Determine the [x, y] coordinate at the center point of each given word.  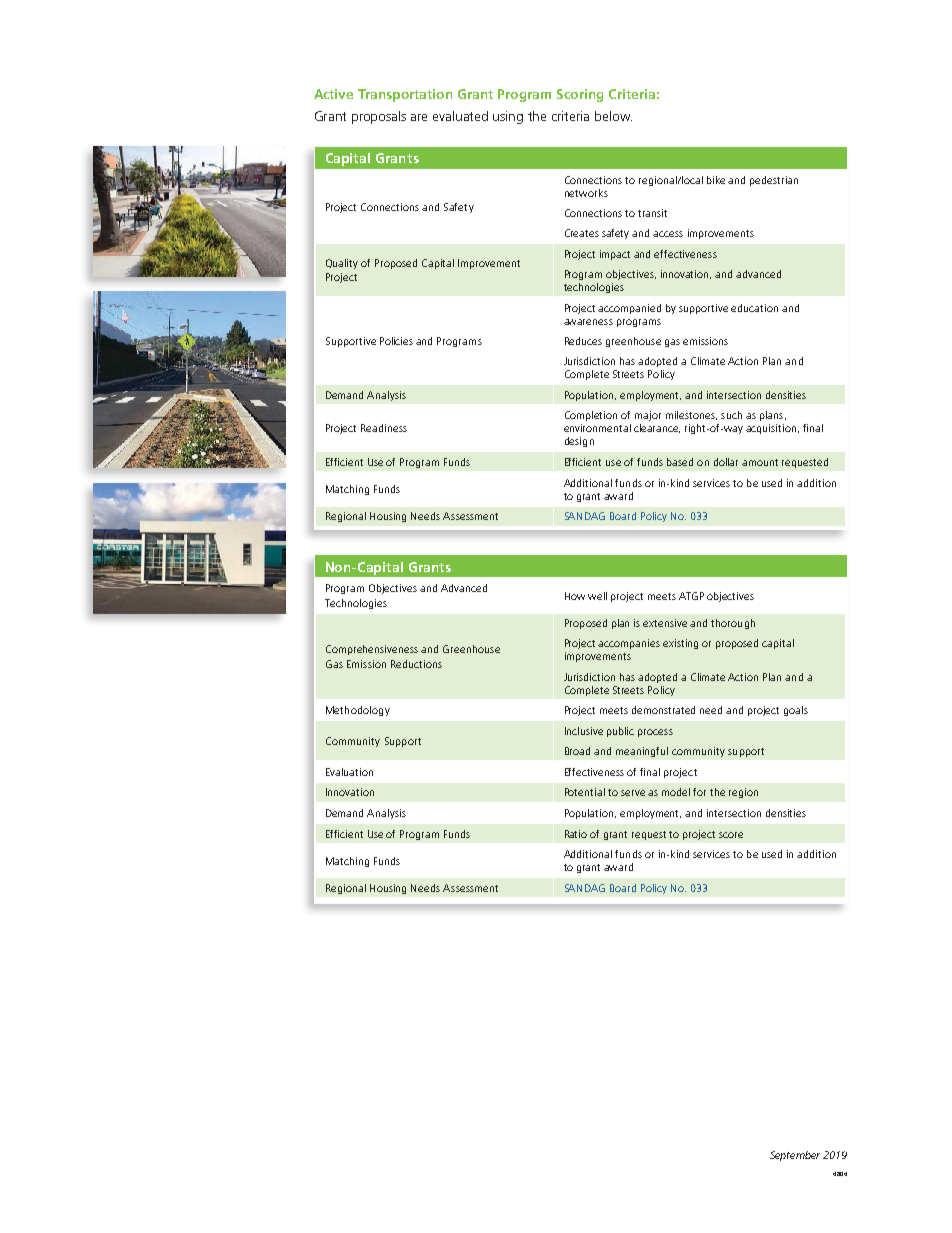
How [575, 596]
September [795, 1156]
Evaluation [349, 772]
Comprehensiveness [372, 650]
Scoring [580, 95]
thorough [733, 624]
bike [716, 180]
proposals [379, 117]
